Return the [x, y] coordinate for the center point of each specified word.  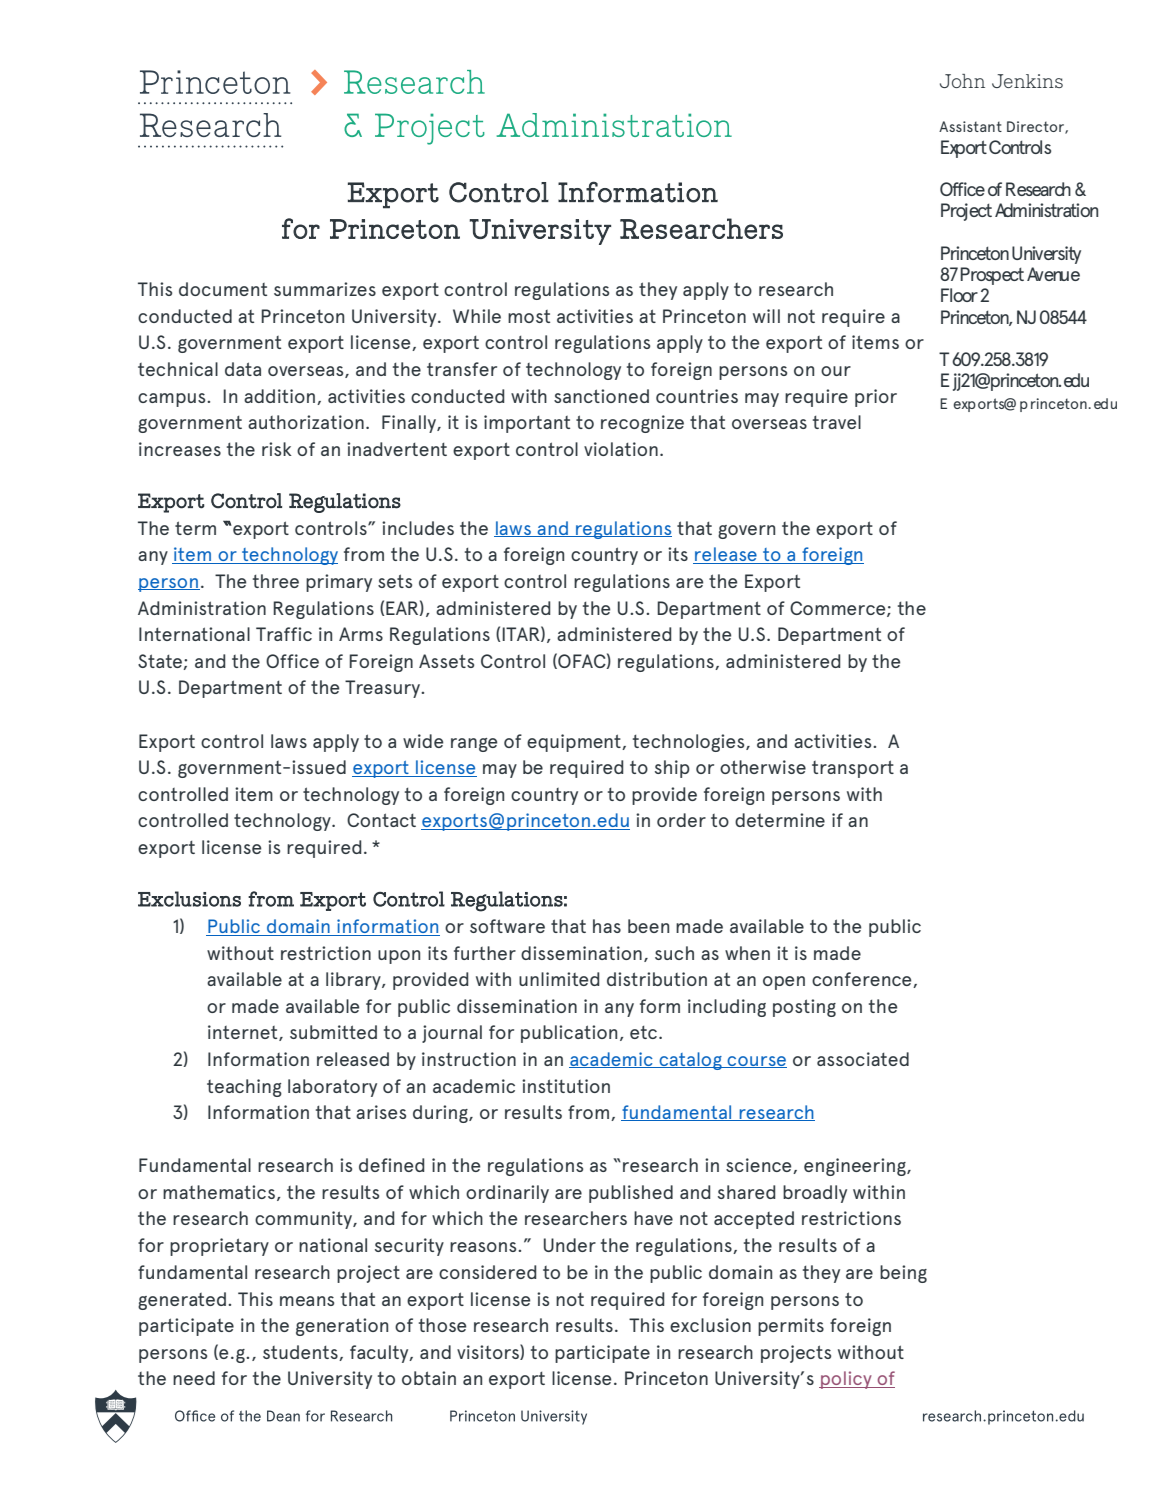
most [529, 316]
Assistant [970, 126]
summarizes [325, 289]
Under [570, 1245]
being [903, 1274]
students [301, 1353]
